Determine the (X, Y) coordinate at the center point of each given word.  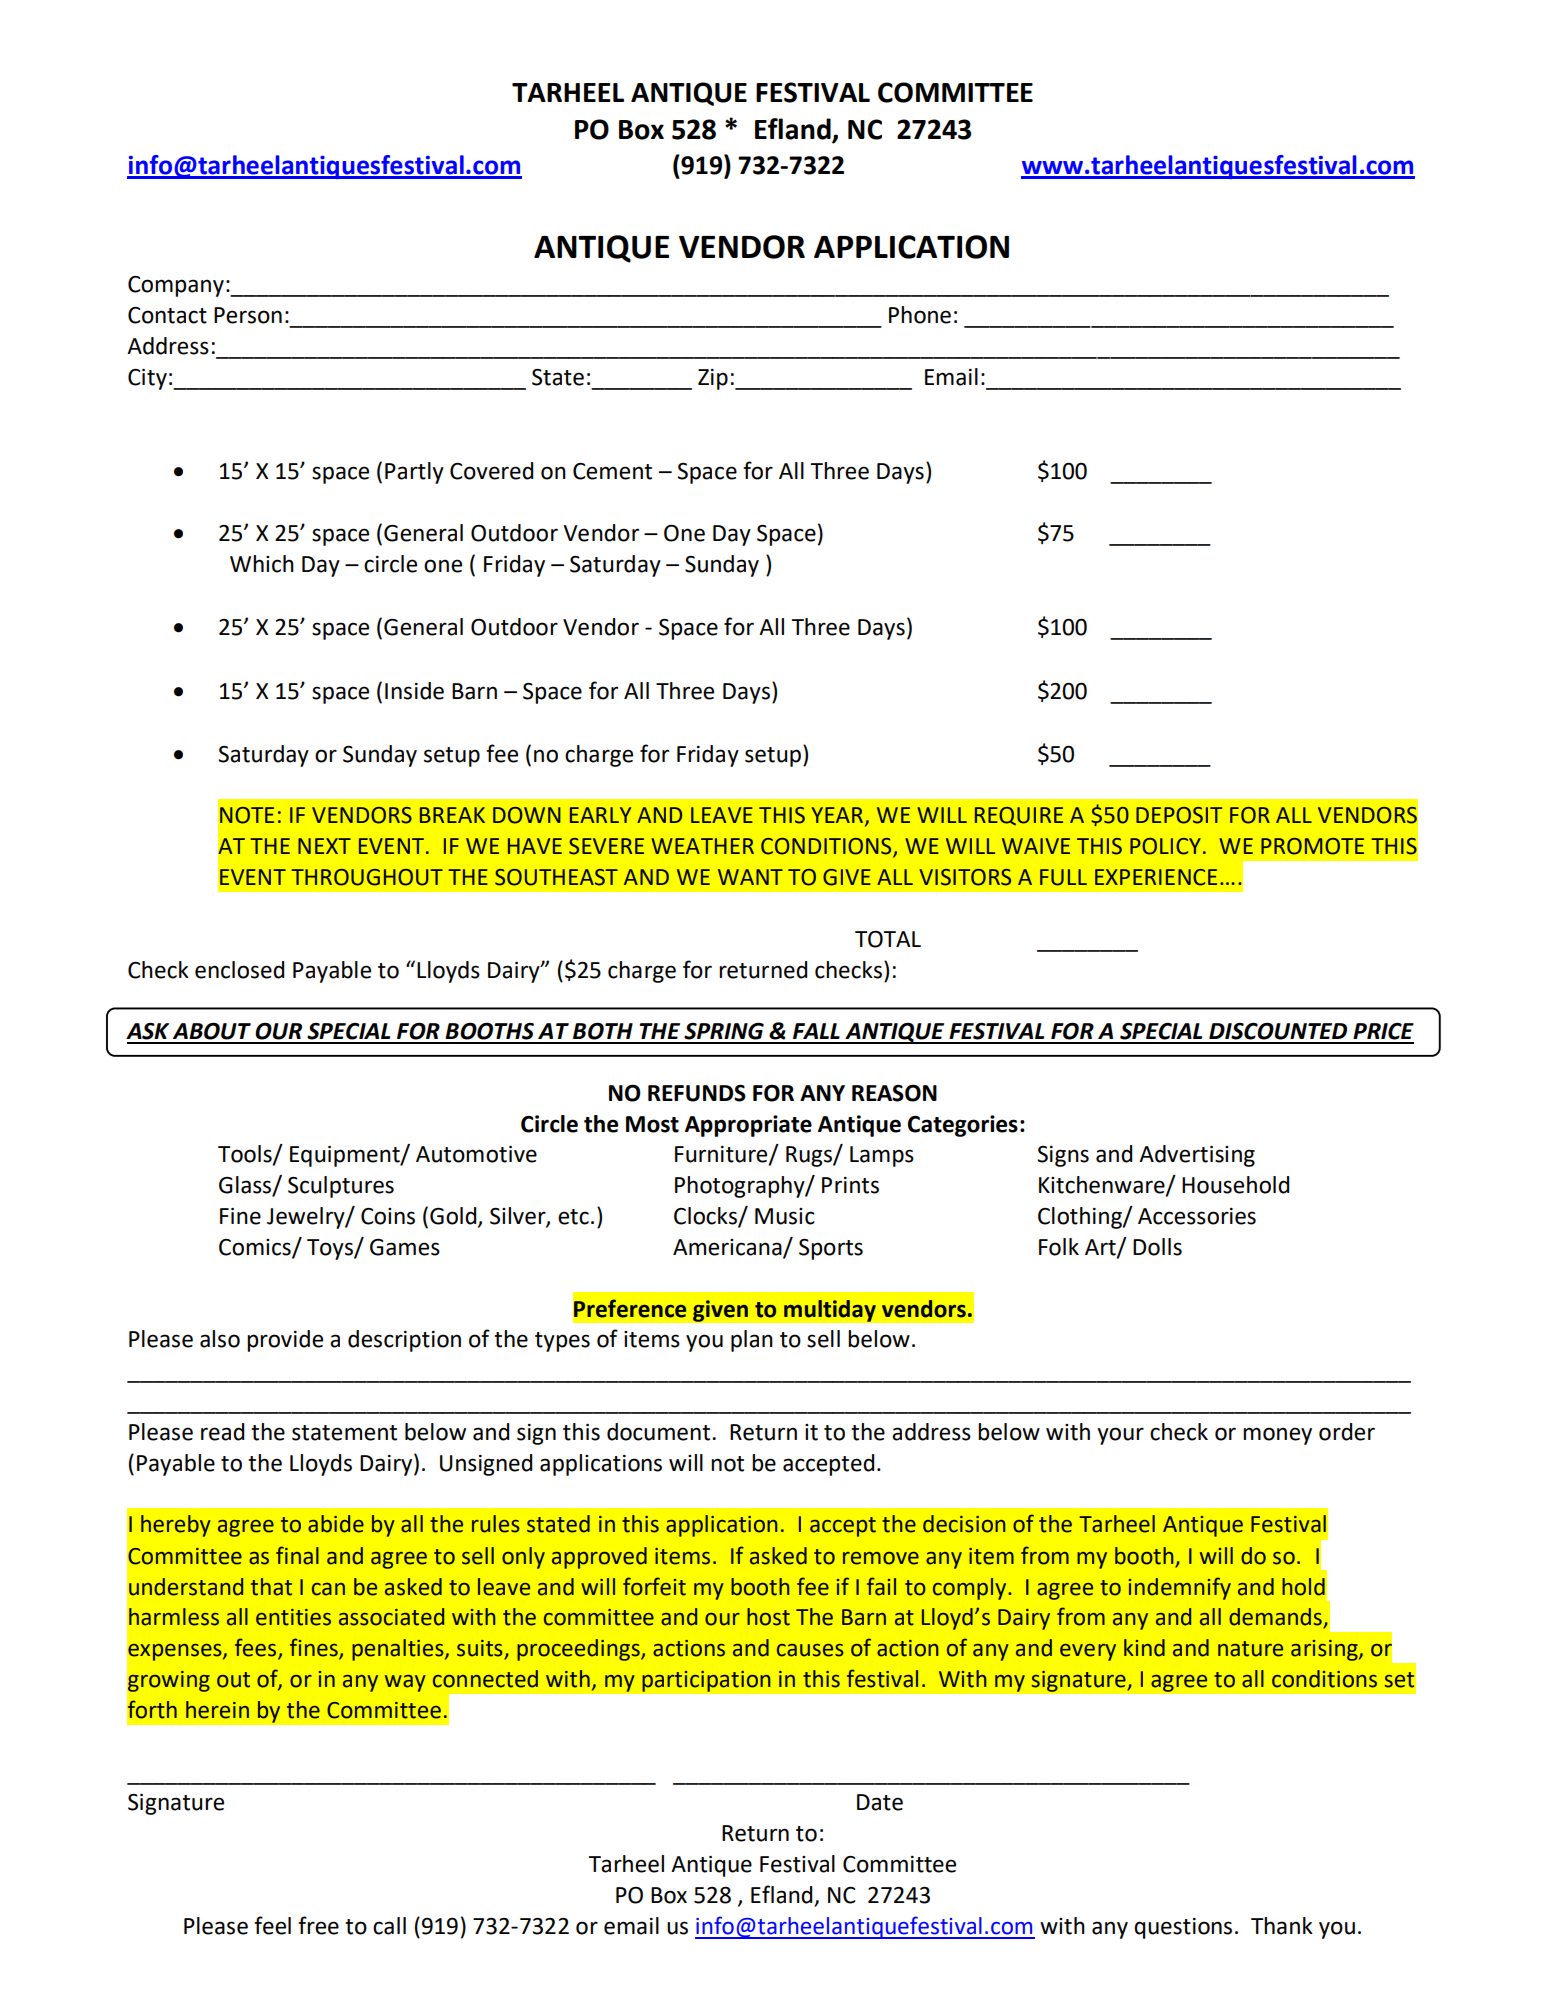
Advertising (1197, 1156)
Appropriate (748, 1126)
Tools (246, 1155)
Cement (612, 471)
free (318, 1925)
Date (880, 1802)
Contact (167, 315)
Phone (920, 315)
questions (1183, 1928)
